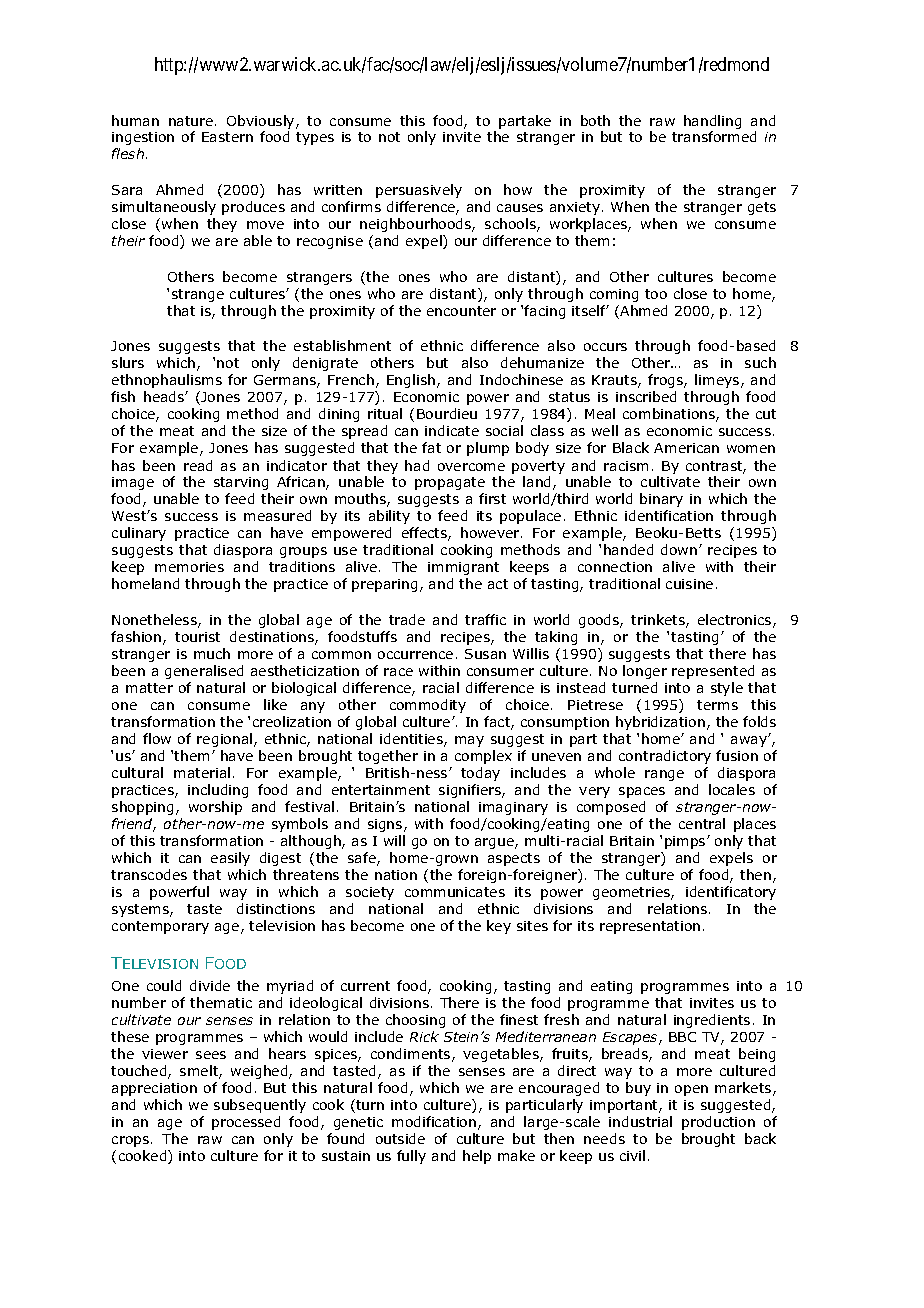  What do you see at coordinates (197, 637) in the screenshot?
I see `tourist` at bounding box center [197, 637].
